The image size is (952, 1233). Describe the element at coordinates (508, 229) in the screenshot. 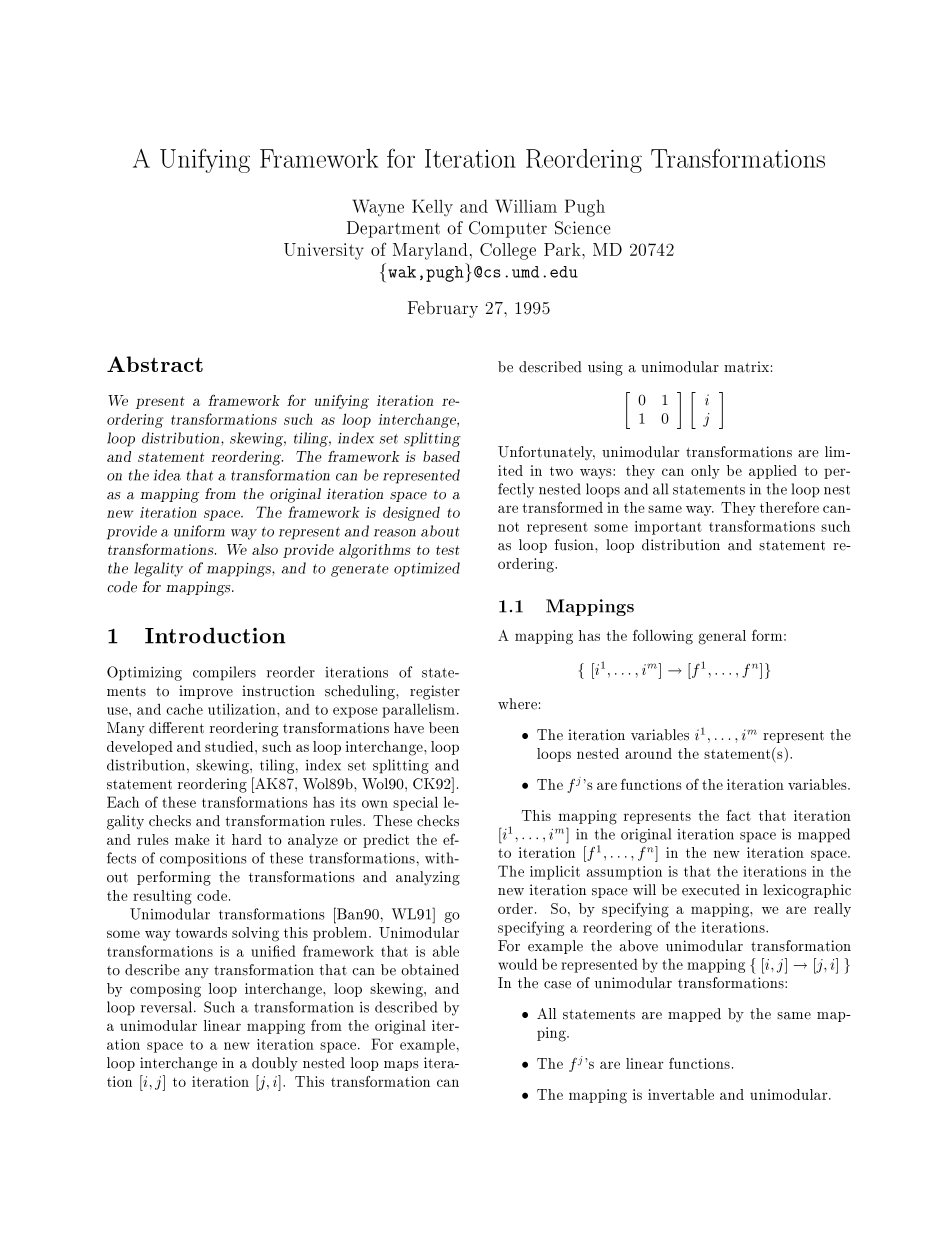

I see `Computer` at that location.
